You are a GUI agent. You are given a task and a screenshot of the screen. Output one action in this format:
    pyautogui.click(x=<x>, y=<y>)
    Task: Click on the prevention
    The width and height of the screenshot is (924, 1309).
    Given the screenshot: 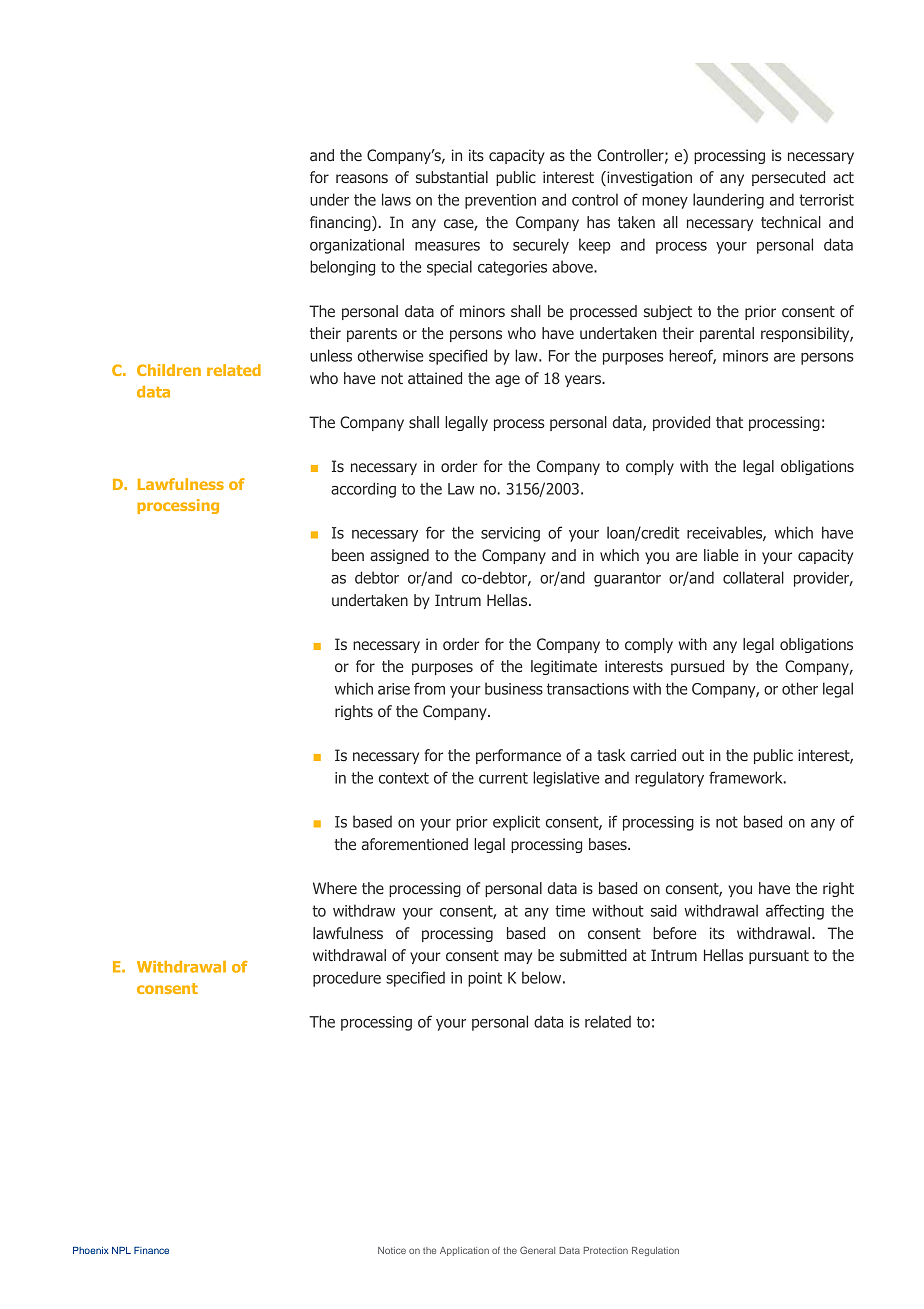 What is the action you would take?
    pyautogui.click(x=500, y=201)
